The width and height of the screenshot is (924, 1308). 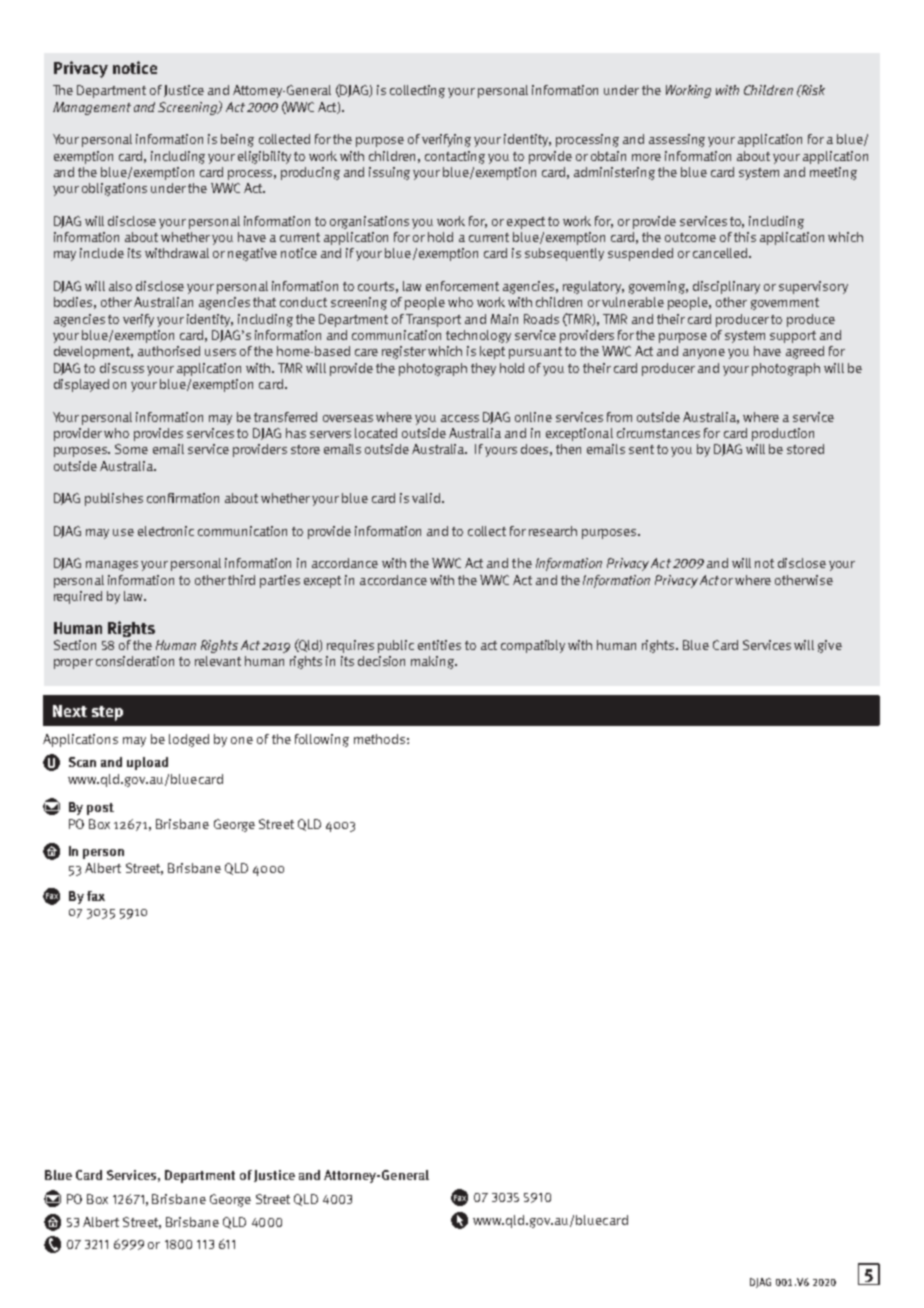 I want to click on entities, so click(x=439, y=645).
